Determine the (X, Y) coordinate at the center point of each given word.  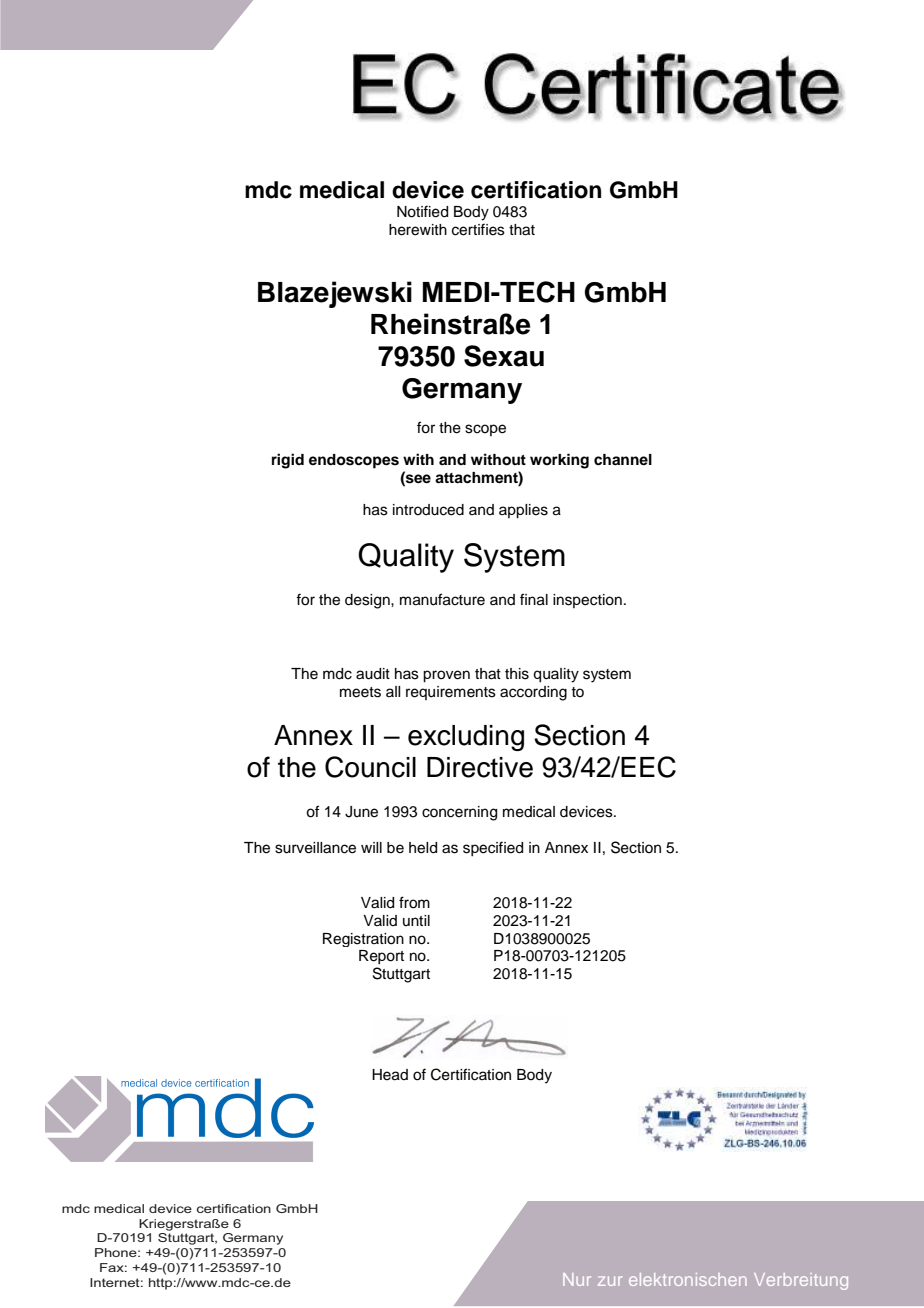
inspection (587, 601)
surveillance (315, 848)
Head (390, 1075)
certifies (478, 229)
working (559, 461)
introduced (428, 510)
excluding (466, 738)
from (414, 902)
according (533, 693)
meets (360, 692)
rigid (288, 461)
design (368, 601)
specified (493, 848)
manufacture (442, 599)
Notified (422, 211)
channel (623, 460)
